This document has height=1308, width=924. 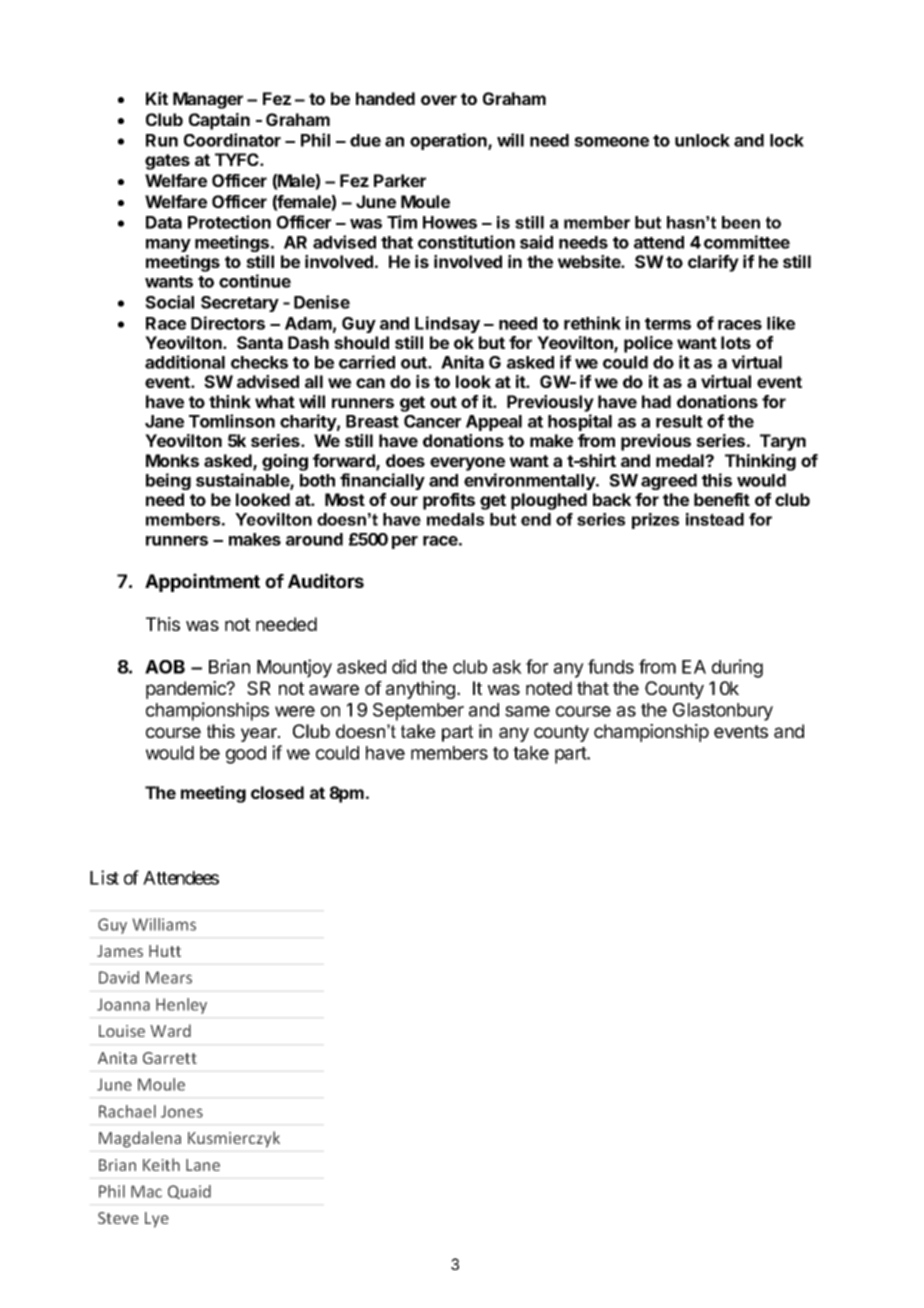 What do you see at coordinates (167, 162) in the document?
I see `gates` at bounding box center [167, 162].
